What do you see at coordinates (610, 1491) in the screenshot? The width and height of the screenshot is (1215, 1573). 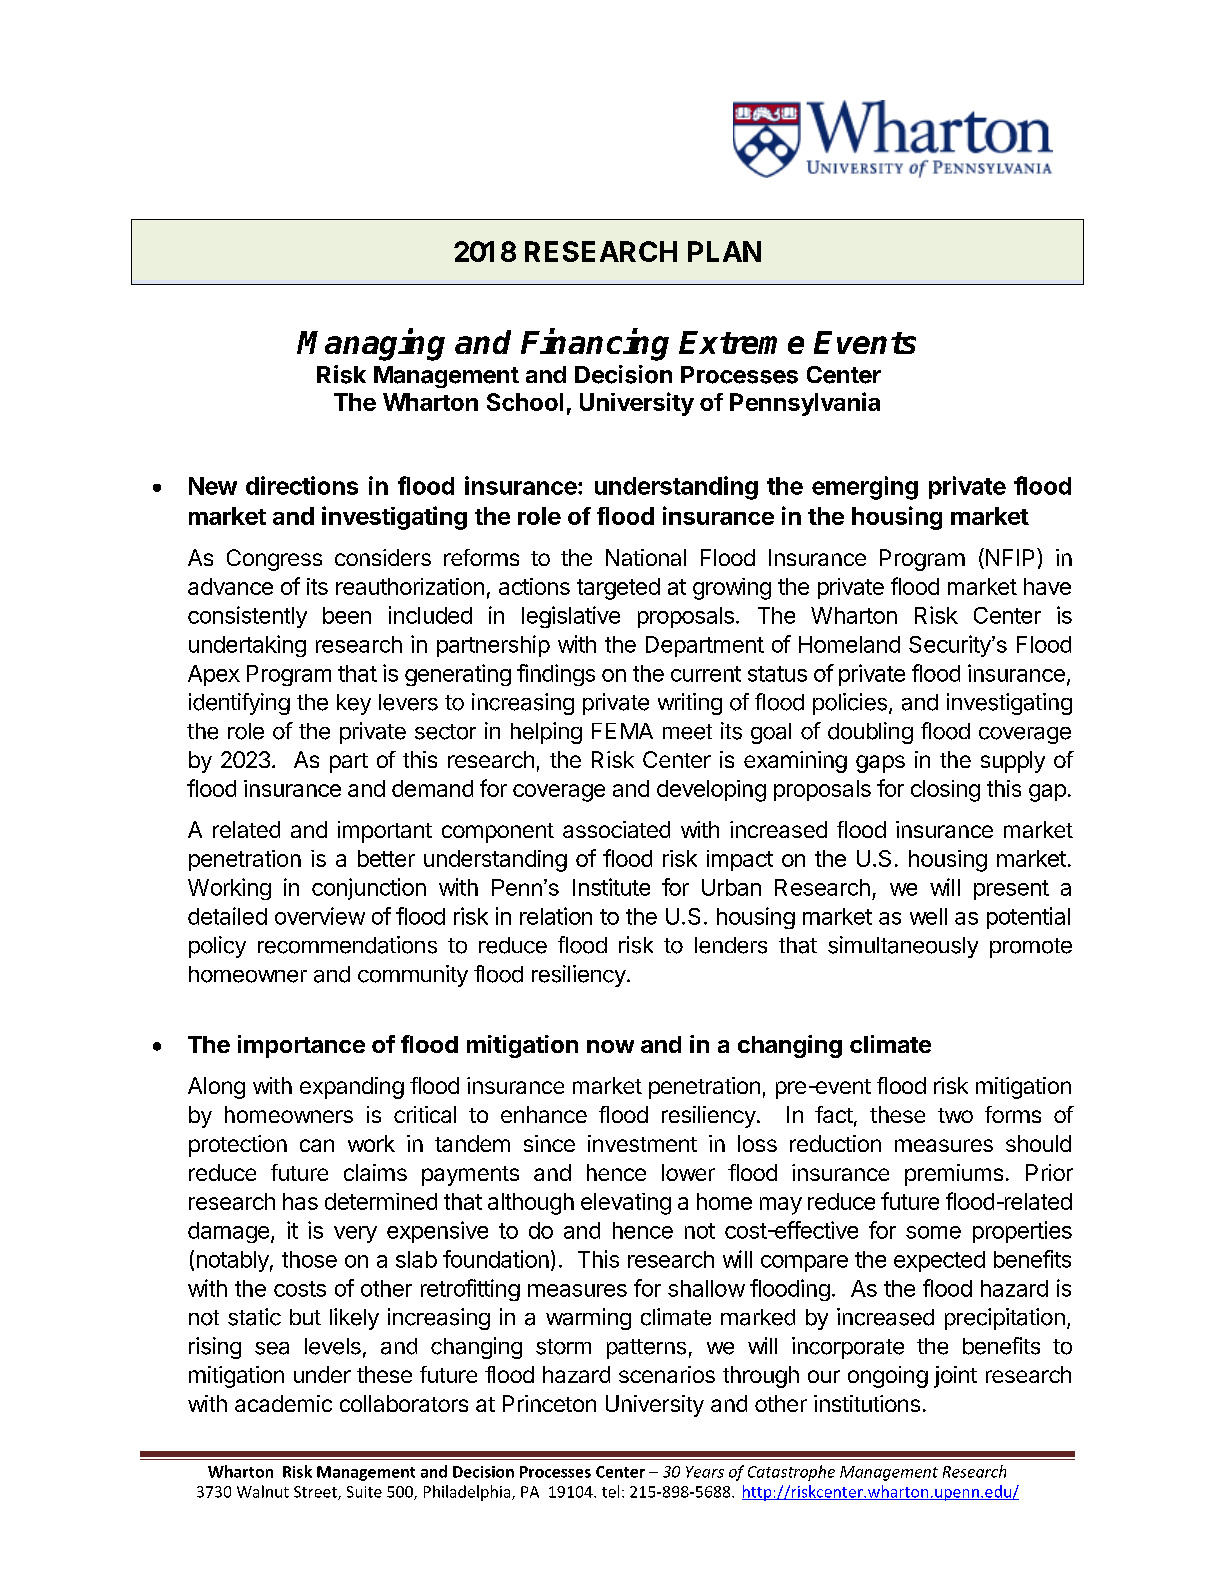 I see `tel` at bounding box center [610, 1491].
